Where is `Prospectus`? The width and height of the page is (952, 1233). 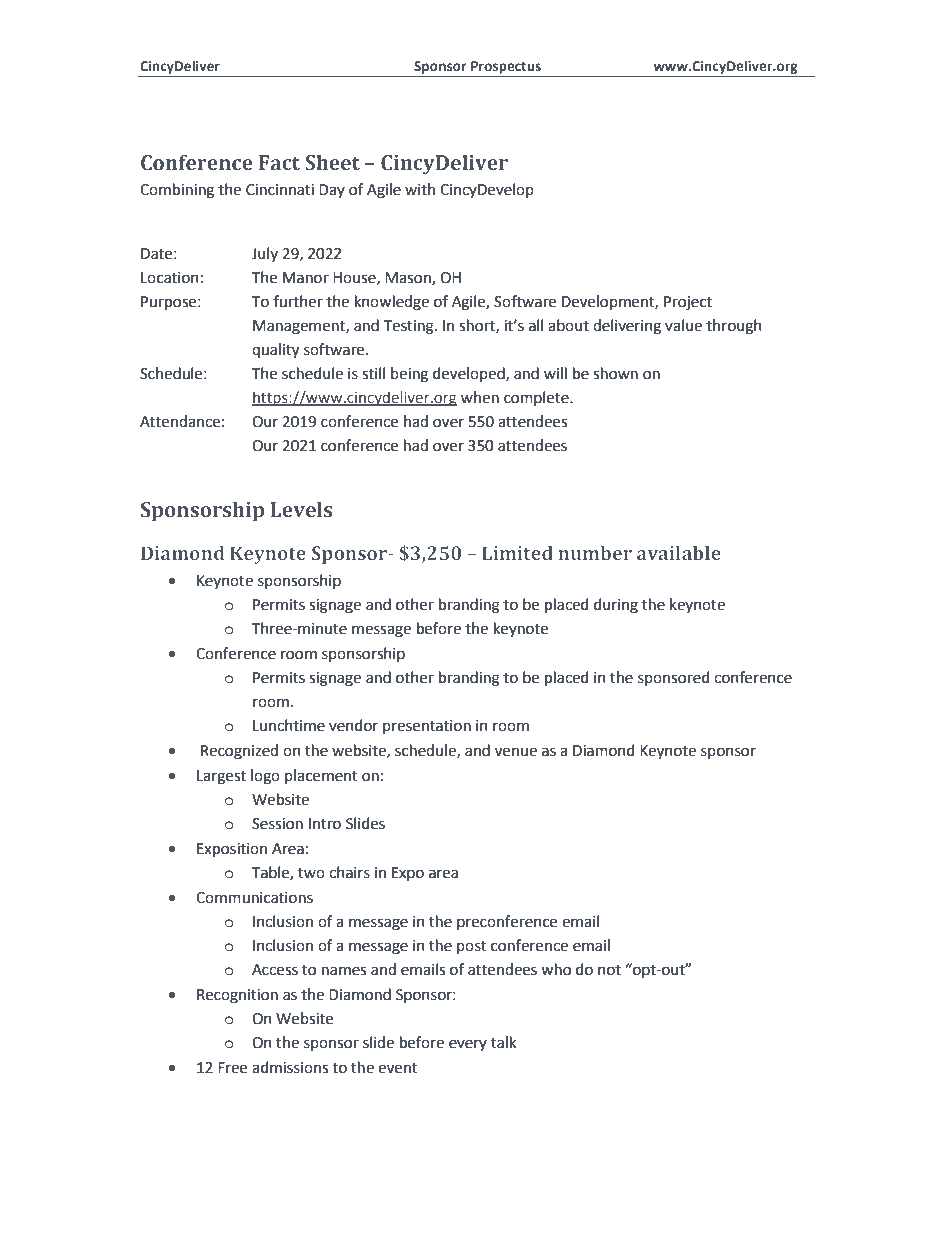 Prospectus is located at coordinates (506, 67).
